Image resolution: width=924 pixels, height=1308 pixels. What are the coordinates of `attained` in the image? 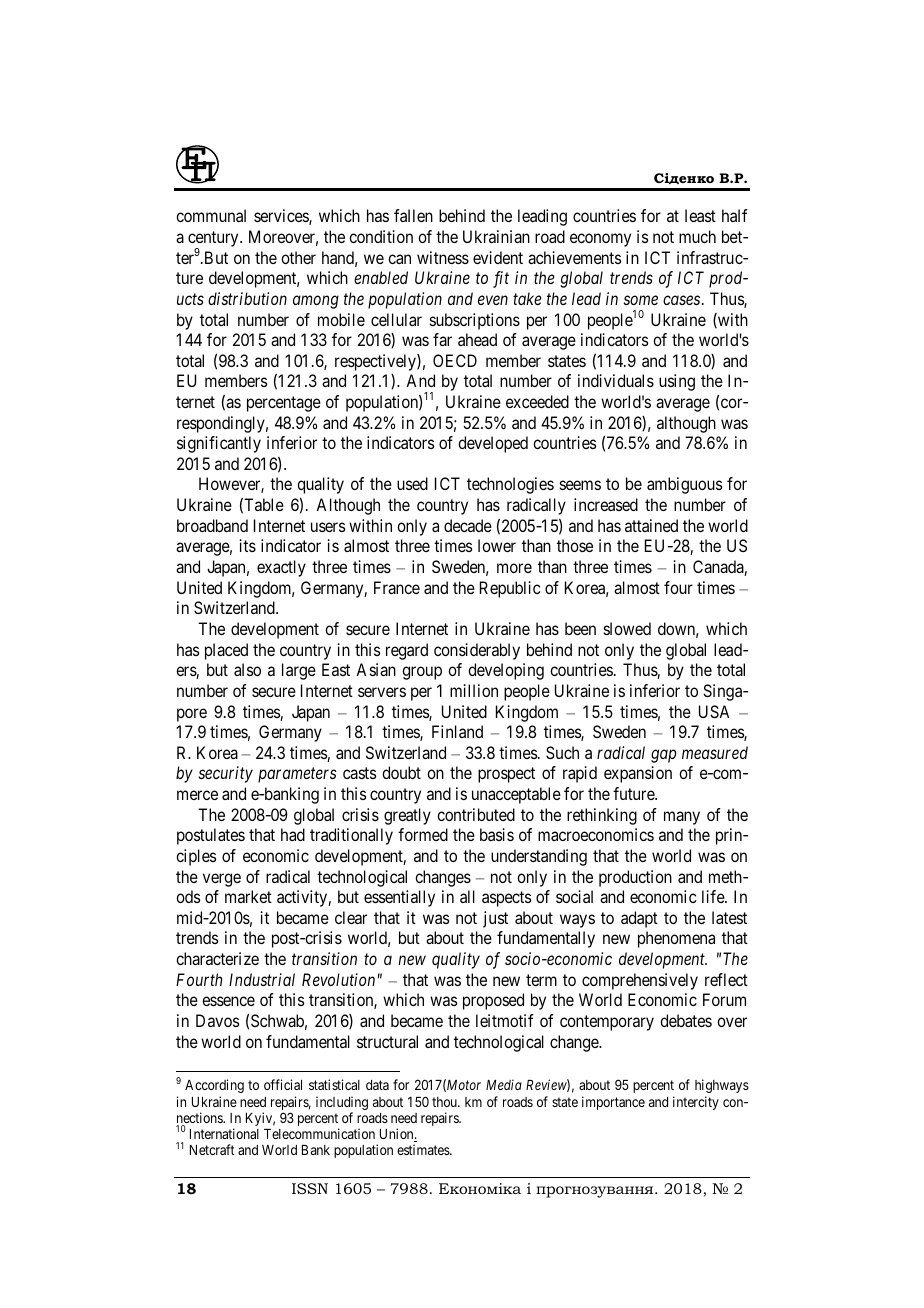 It's located at (651, 525).
